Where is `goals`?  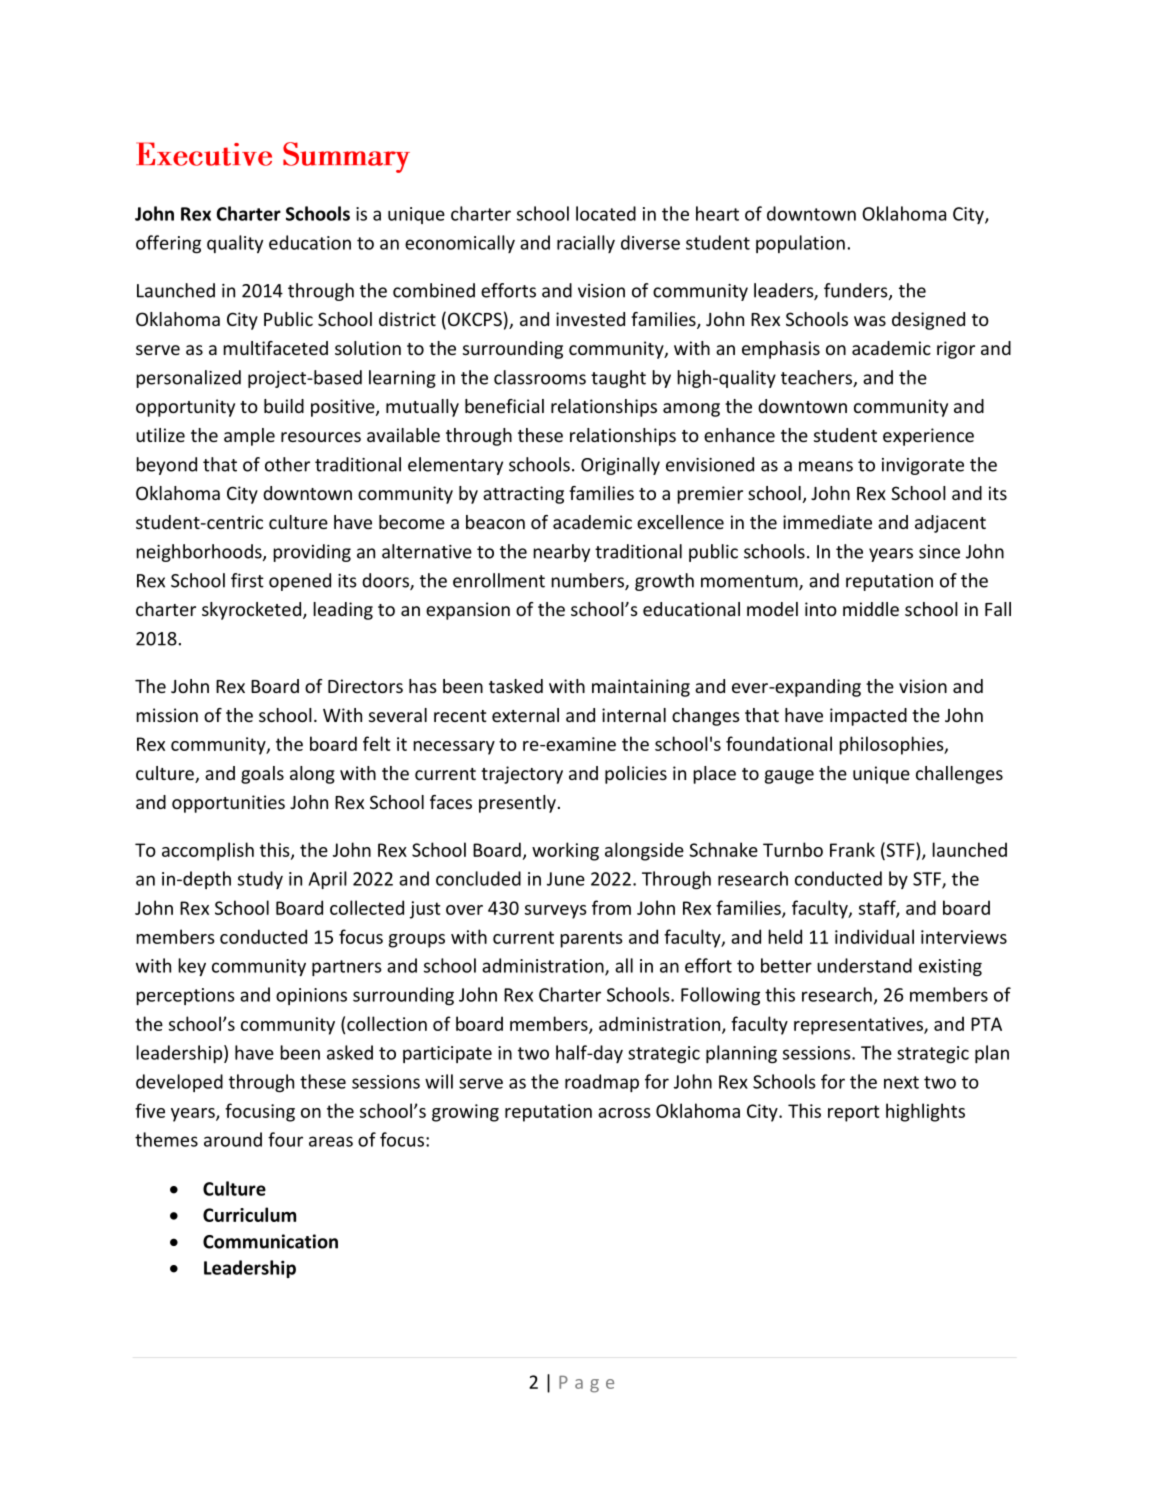
goals is located at coordinates (262, 775).
